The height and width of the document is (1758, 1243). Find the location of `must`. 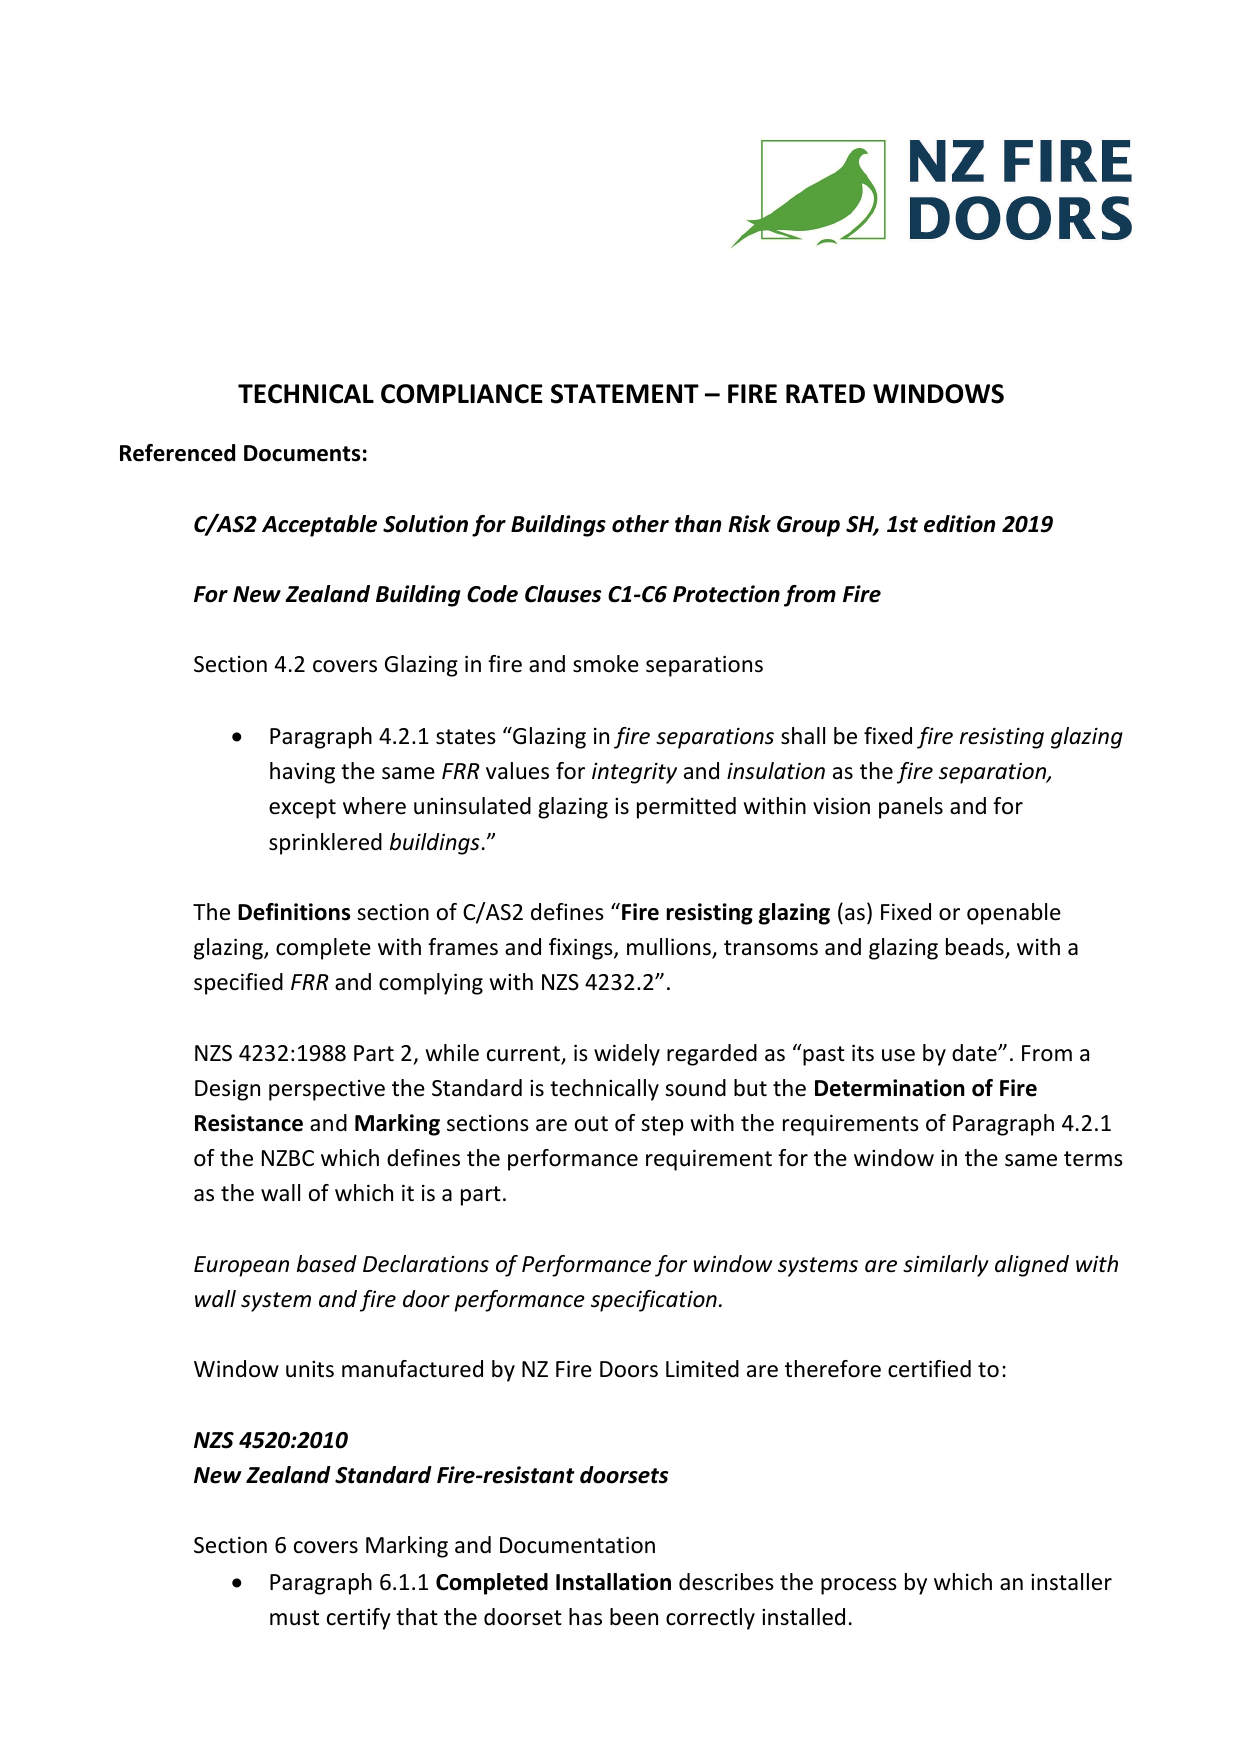

must is located at coordinates (294, 1618).
